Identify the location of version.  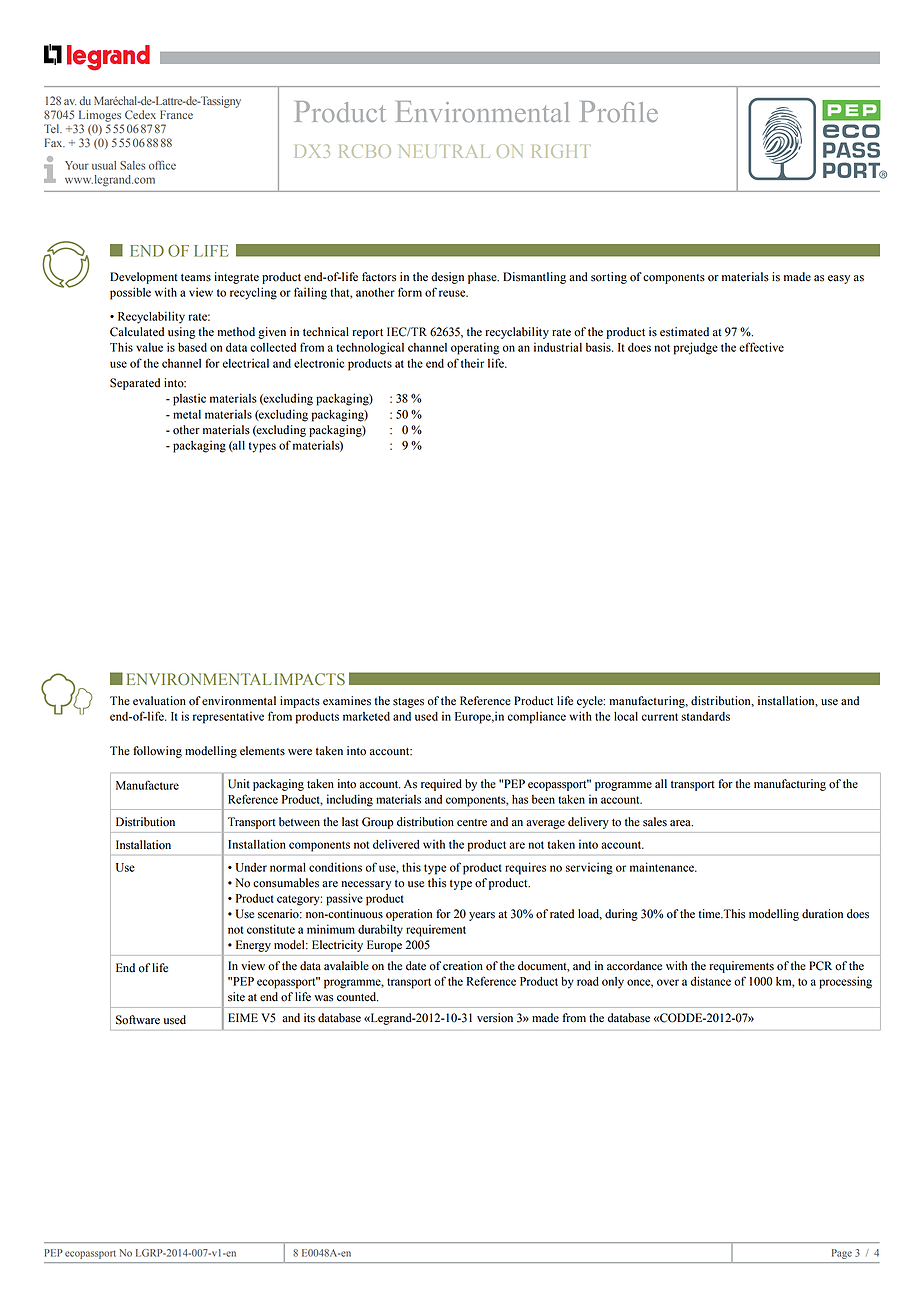
(495, 1018).
